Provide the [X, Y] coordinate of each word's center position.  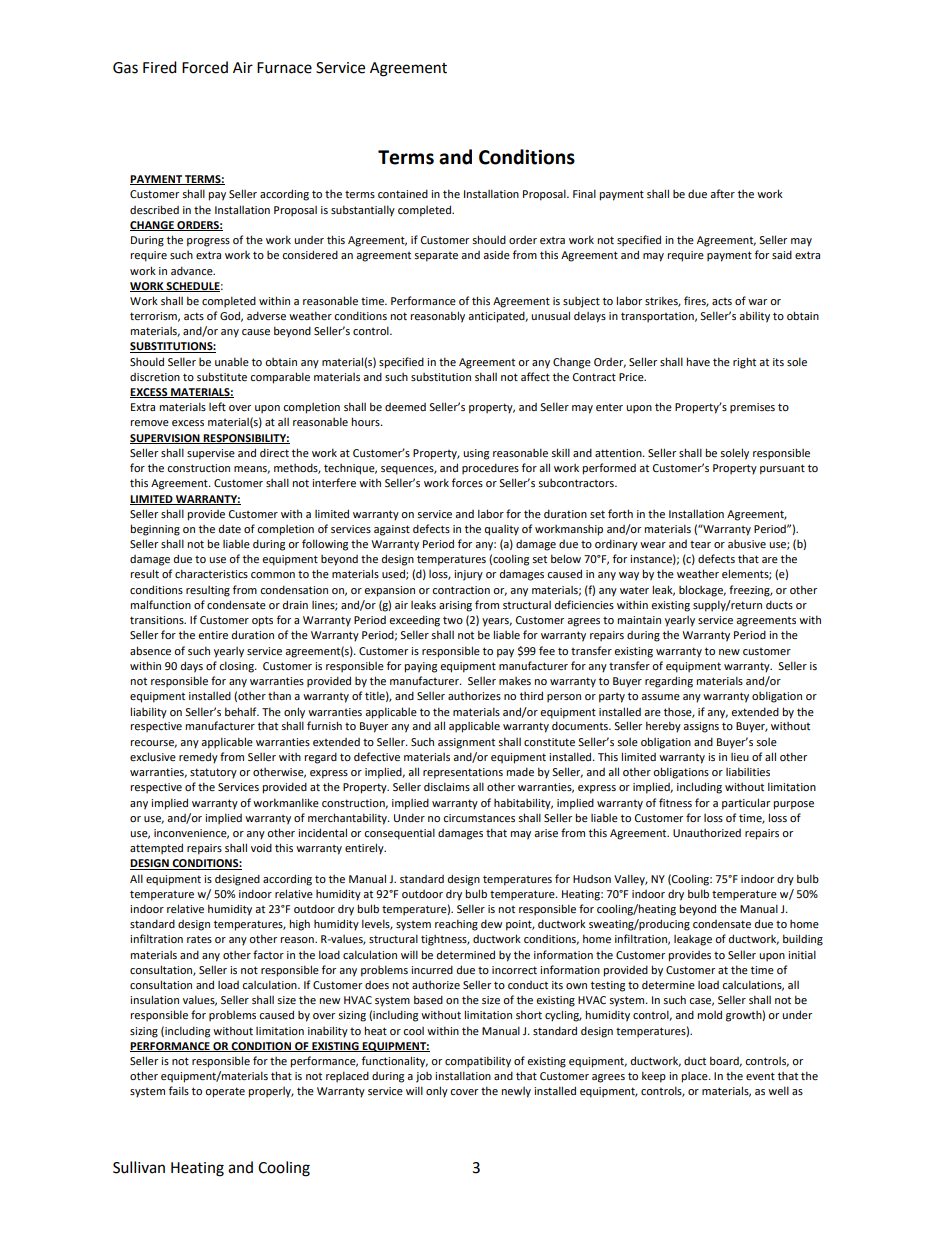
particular [746, 804]
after [722, 193]
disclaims [447, 786]
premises [752, 408]
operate [225, 1092]
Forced [205, 67]
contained [403, 193]
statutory [213, 773]
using [476, 454]
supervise [211, 454]
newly [516, 1092]
